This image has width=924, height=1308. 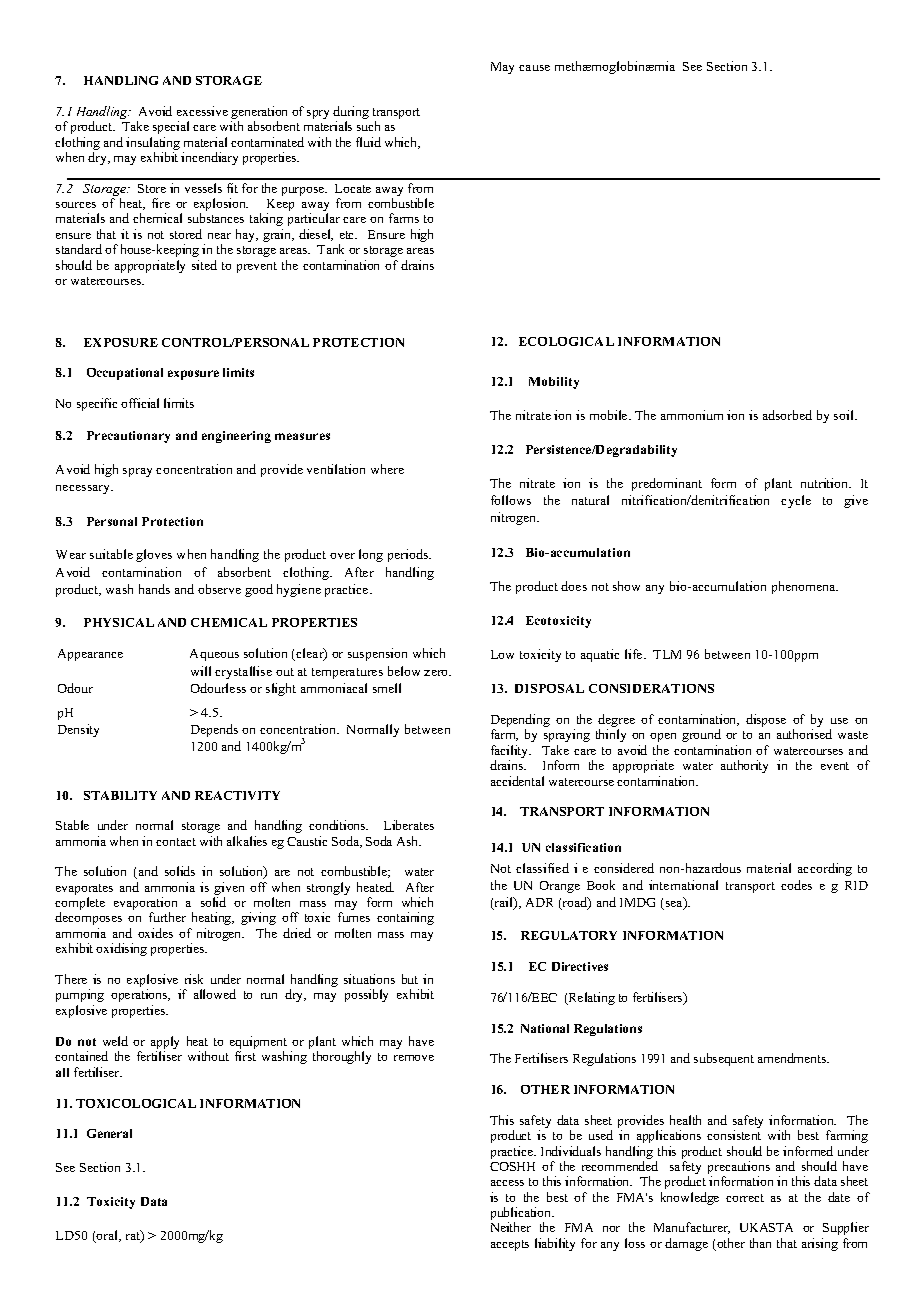 I want to click on oral, so click(x=108, y=1236).
